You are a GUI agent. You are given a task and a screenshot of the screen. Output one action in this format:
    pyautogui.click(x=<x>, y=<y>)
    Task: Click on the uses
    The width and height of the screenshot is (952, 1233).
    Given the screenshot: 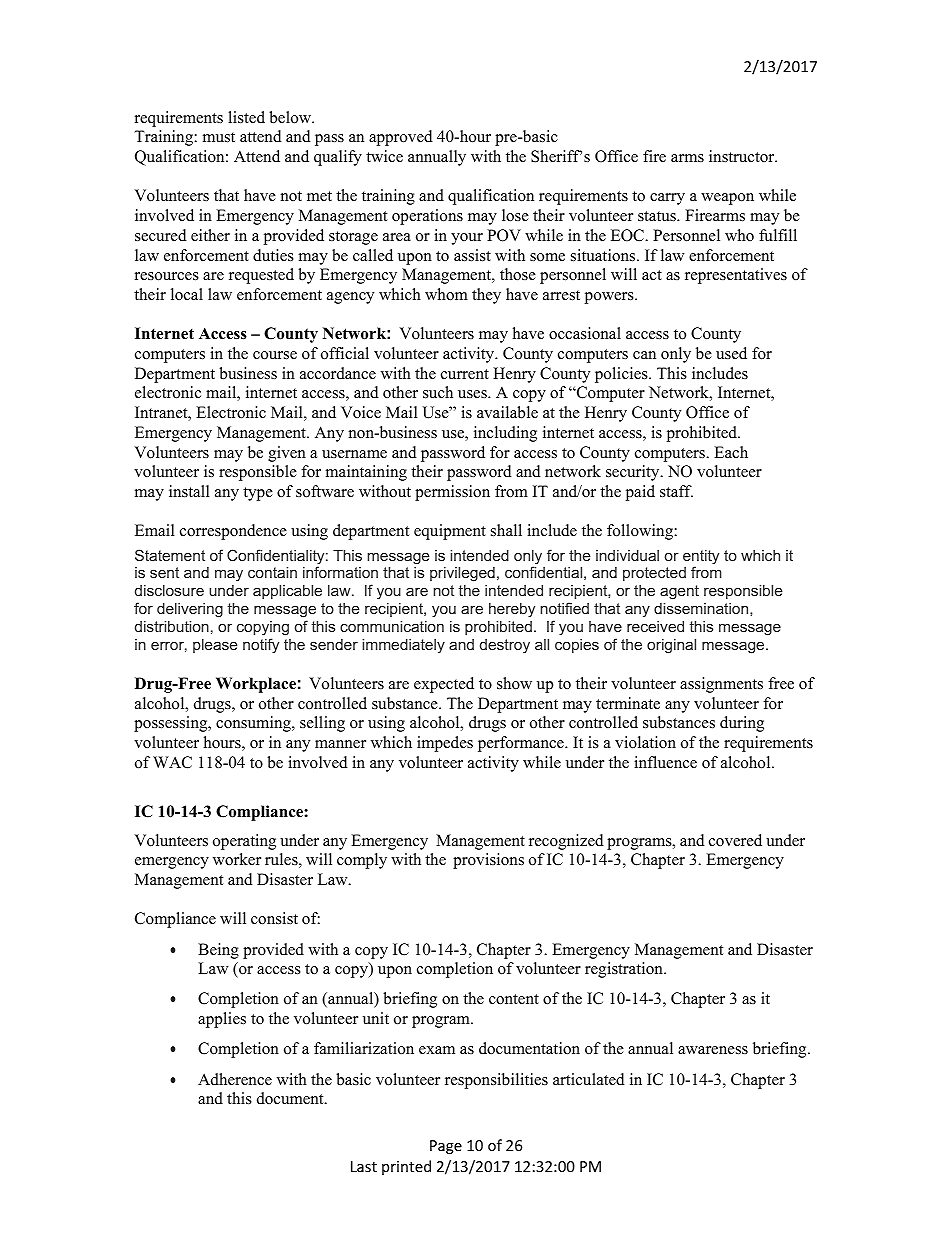 What is the action you would take?
    pyautogui.click(x=473, y=394)
